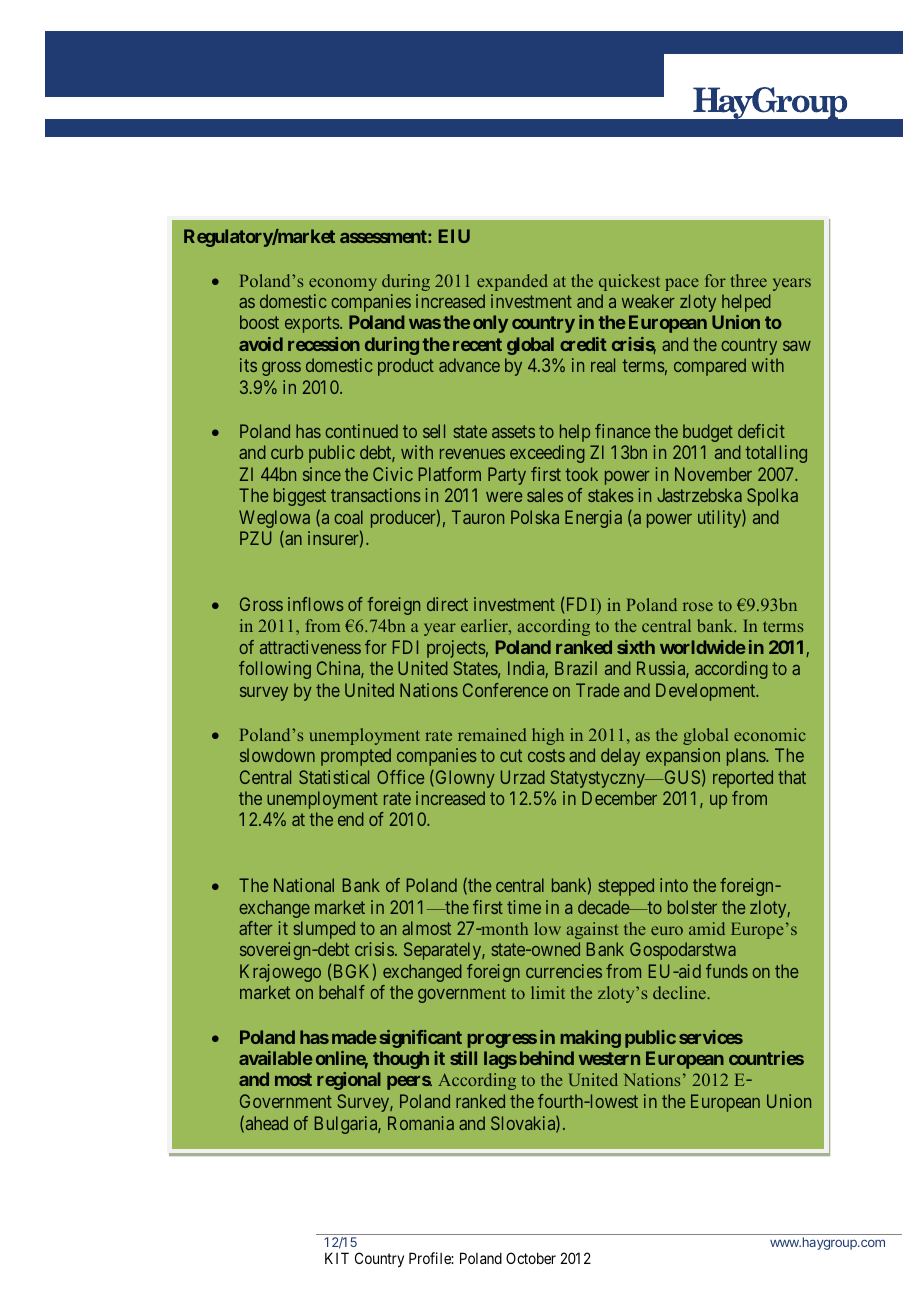  What do you see at coordinates (524, 907) in the image?
I see `time` at bounding box center [524, 907].
